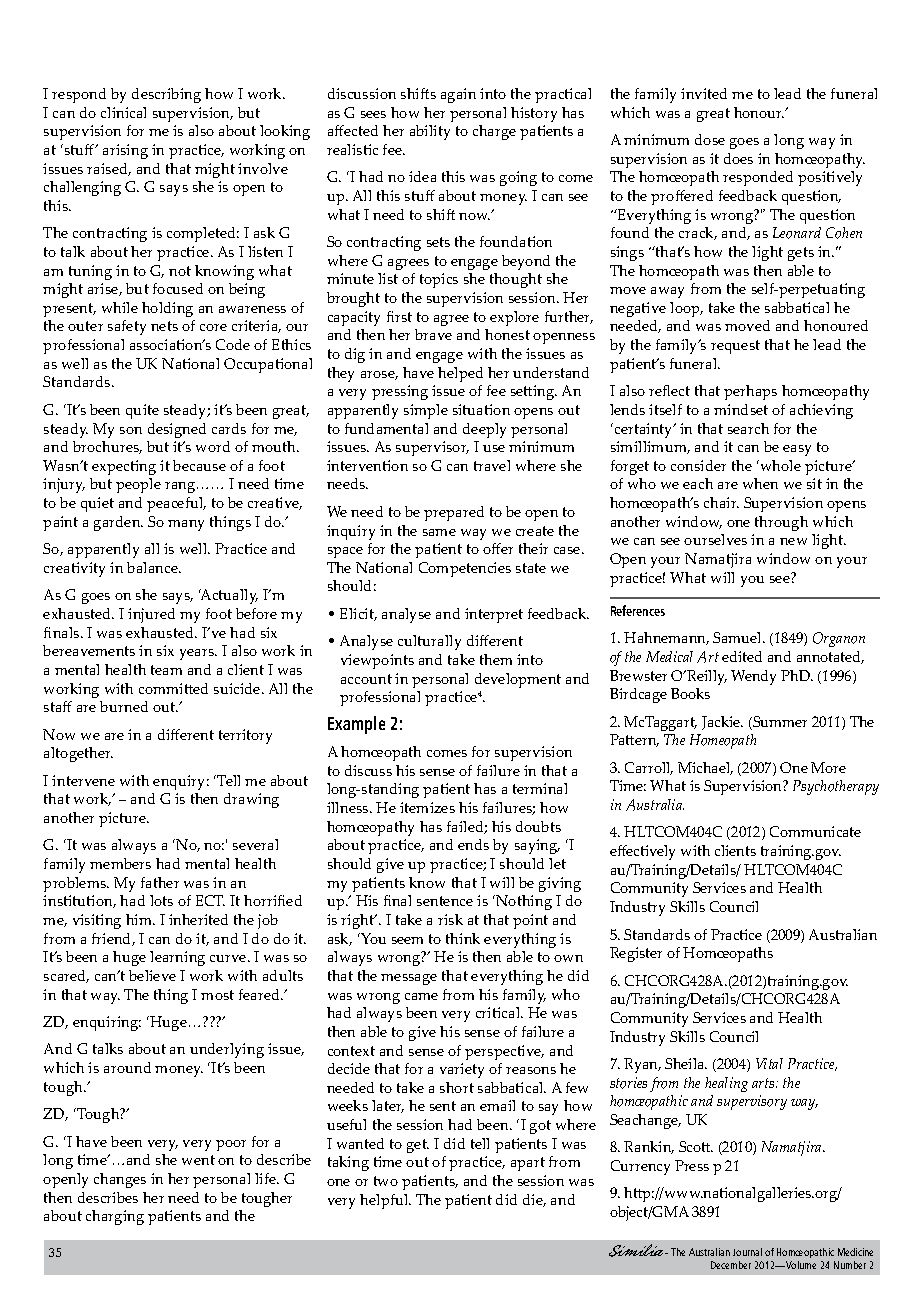 The image size is (924, 1308). What do you see at coordinates (430, 132) in the screenshot?
I see `ability` at bounding box center [430, 132].
